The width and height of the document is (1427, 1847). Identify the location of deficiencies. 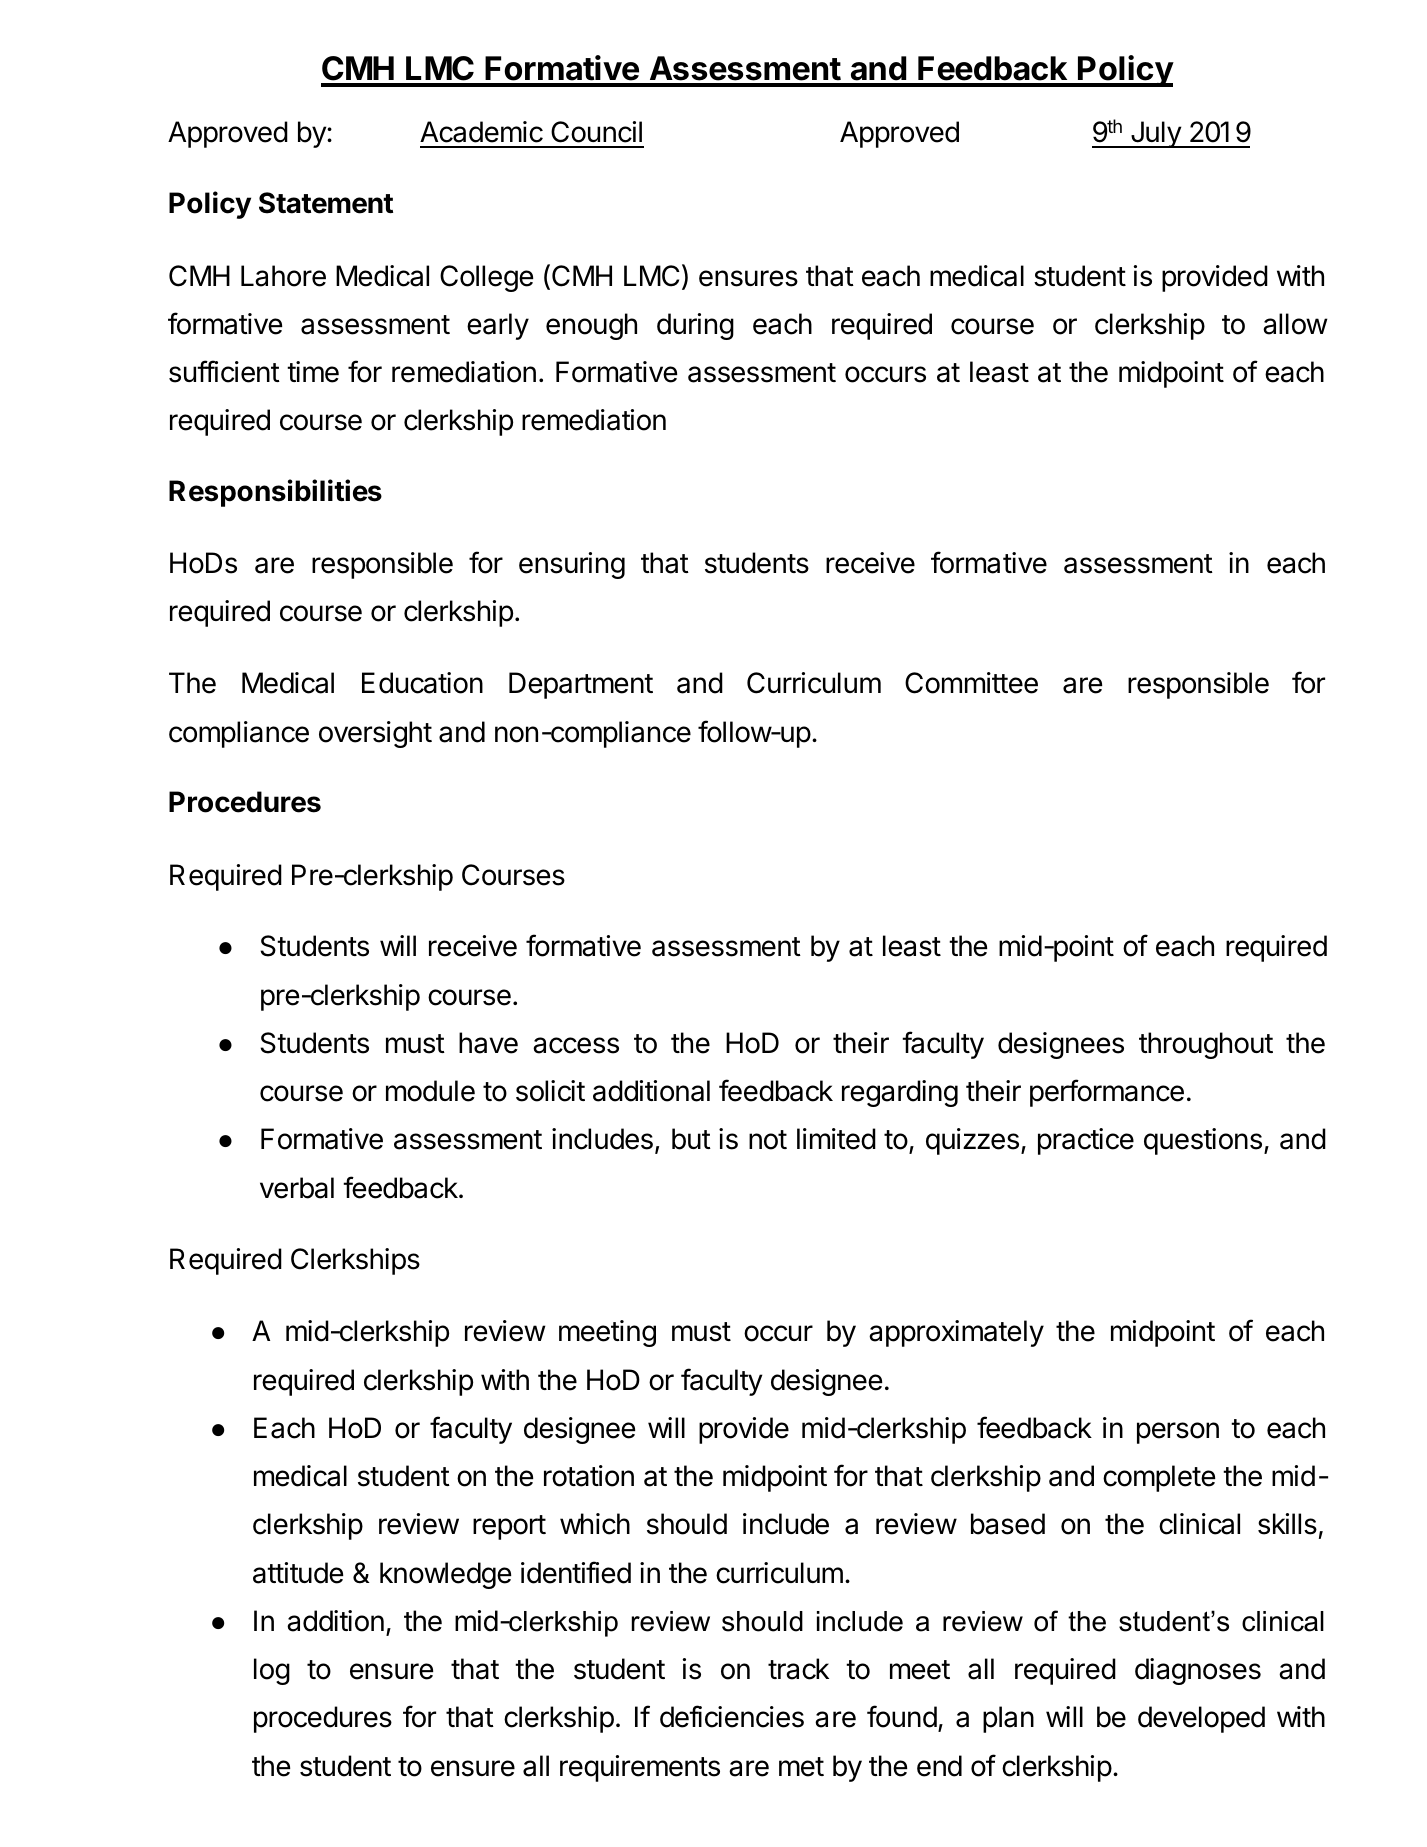
(732, 1716).
